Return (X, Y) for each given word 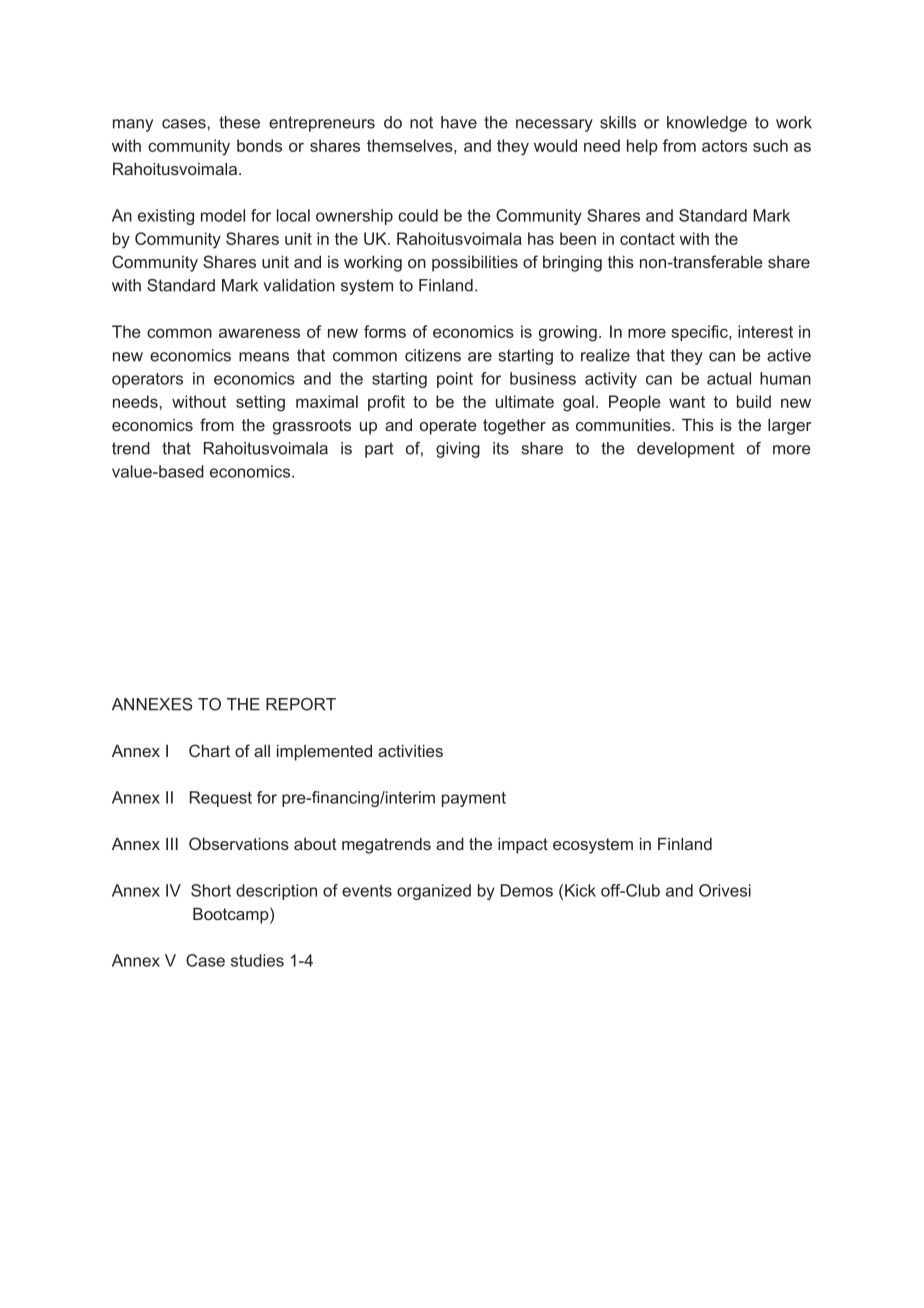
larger (789, 426)
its (501, 448)
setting (260, 403)
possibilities (475, 263)
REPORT (301, 704)
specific (700, 333)
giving (458, 450)
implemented (324, 752)
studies (257, 960)
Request (221, 799)
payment (474, 799)
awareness (259, 333)
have (459, 122)
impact (523, 845)
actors (724, 146)
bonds (259, 145)
